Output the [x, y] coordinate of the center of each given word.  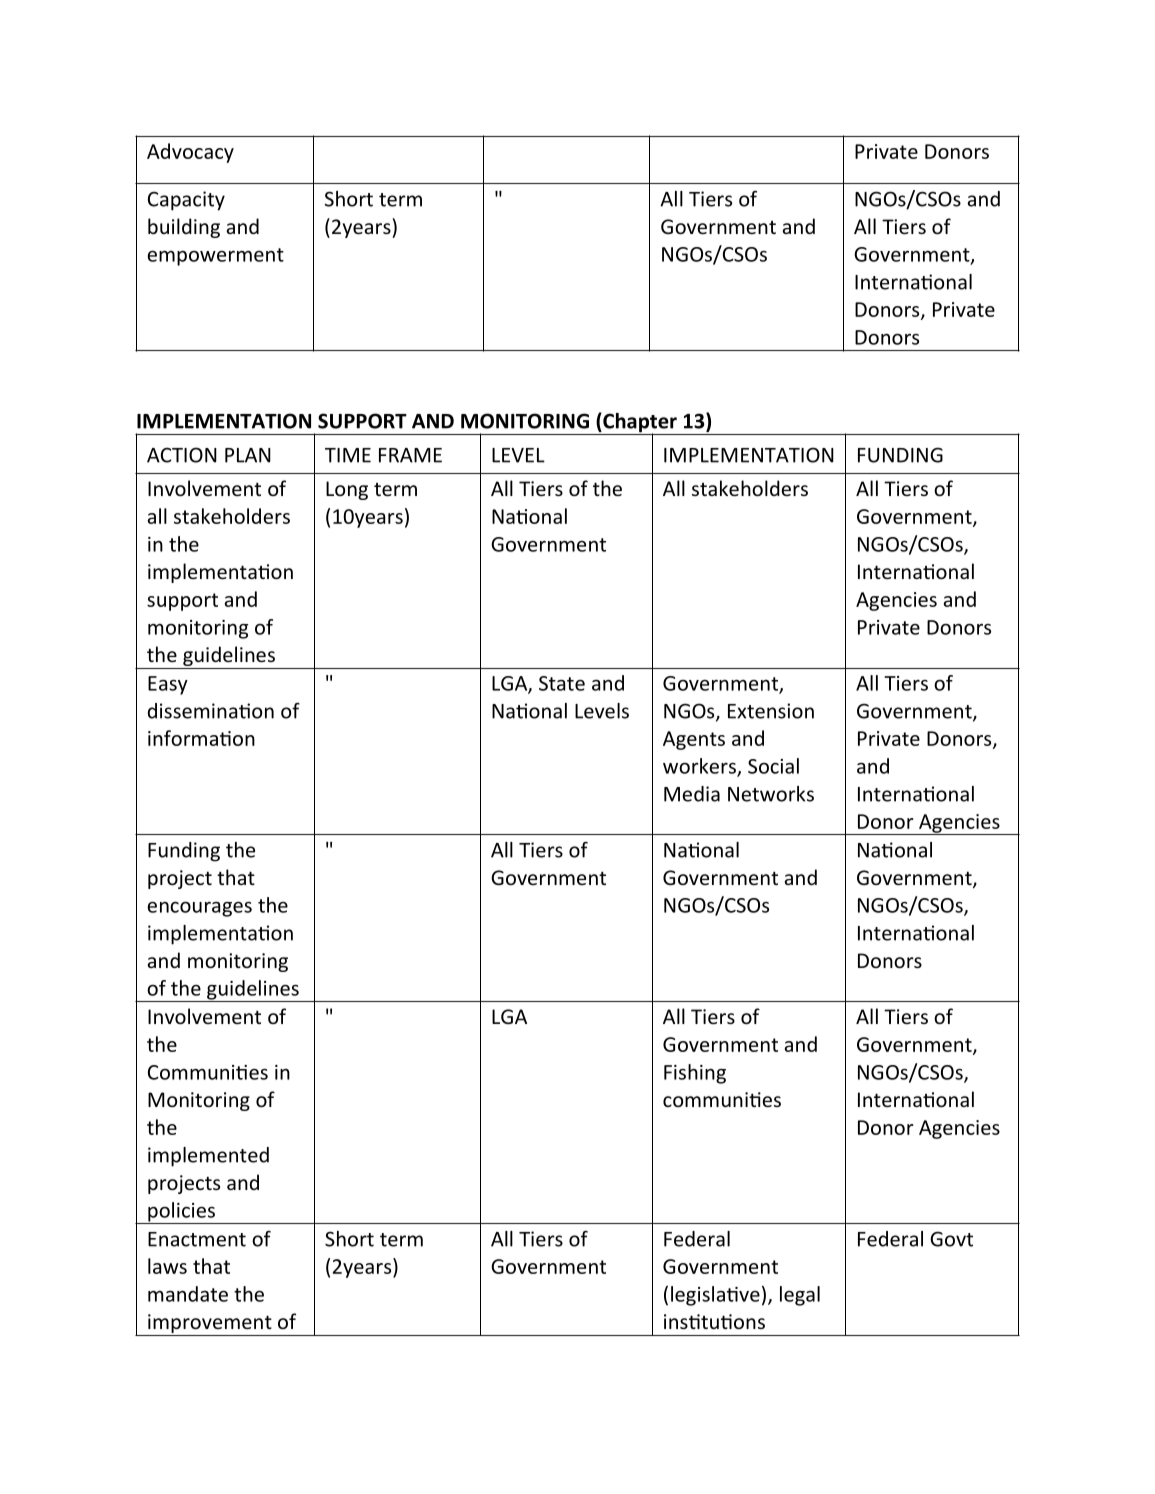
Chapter [640, 424]
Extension [771, 711]
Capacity [186, 201]
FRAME [410, 455]
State [562, 683]
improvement [210, 1323]
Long [347, 490]
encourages [199, 909]
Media [692, 794]
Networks [771, 794]
